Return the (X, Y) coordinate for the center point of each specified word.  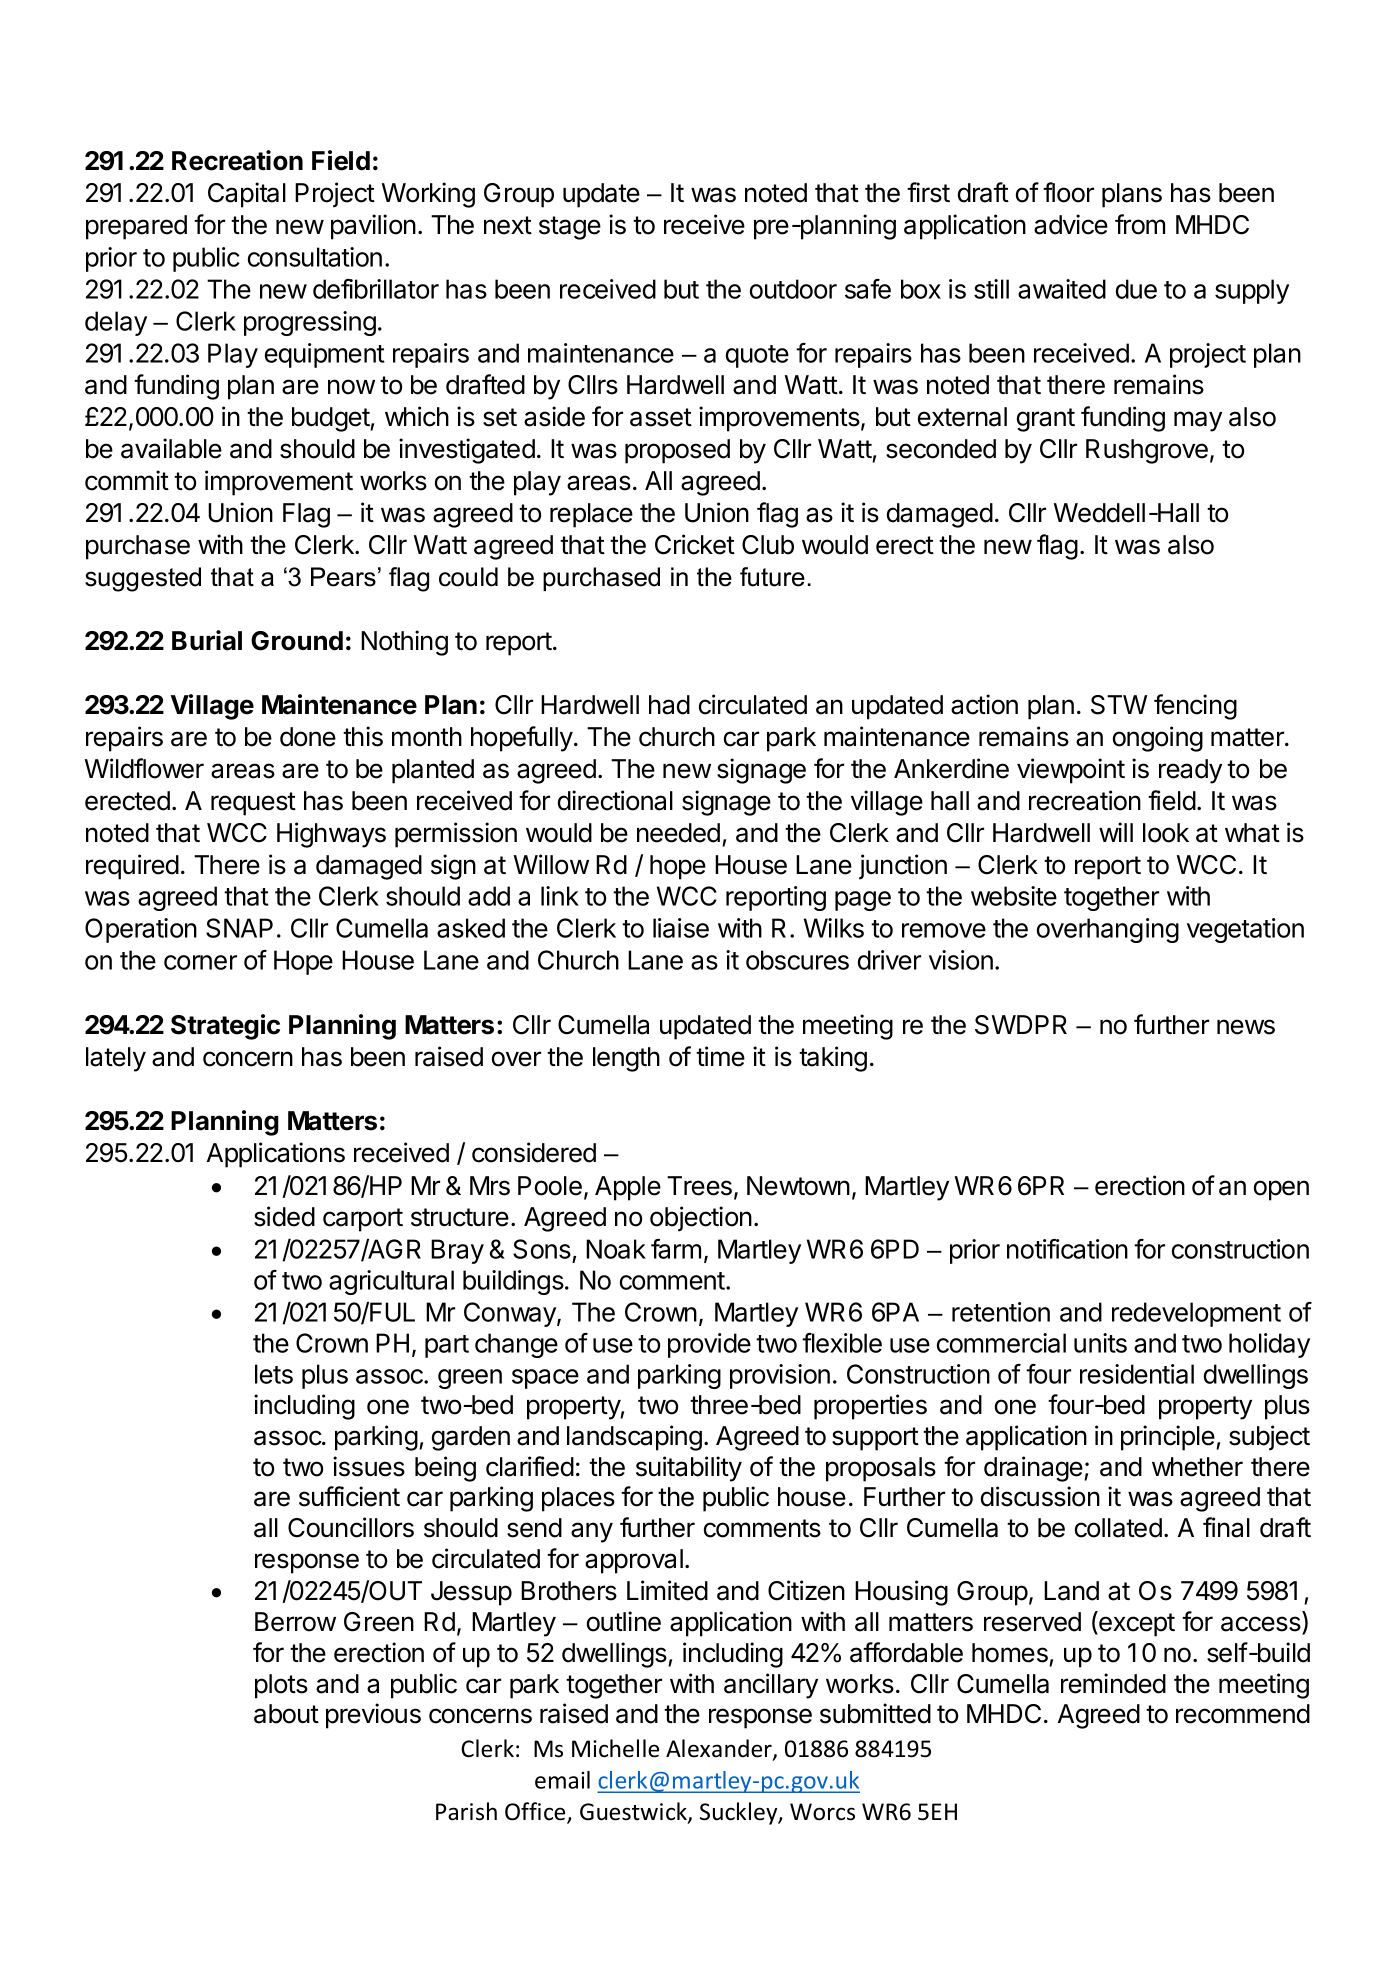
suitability (689, 1469)
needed (678, 833)
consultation (315, 257)
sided (284, 1216)
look (1166, 833)
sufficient (349, 1496)
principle (1169, 1438)
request (253, 804)
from (1140, 224)
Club (768, 545)
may (1198, 421)
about (286, 1714)
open (1281, 1190)
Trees (699, 1186)
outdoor (793, 289)
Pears (343, 577)
